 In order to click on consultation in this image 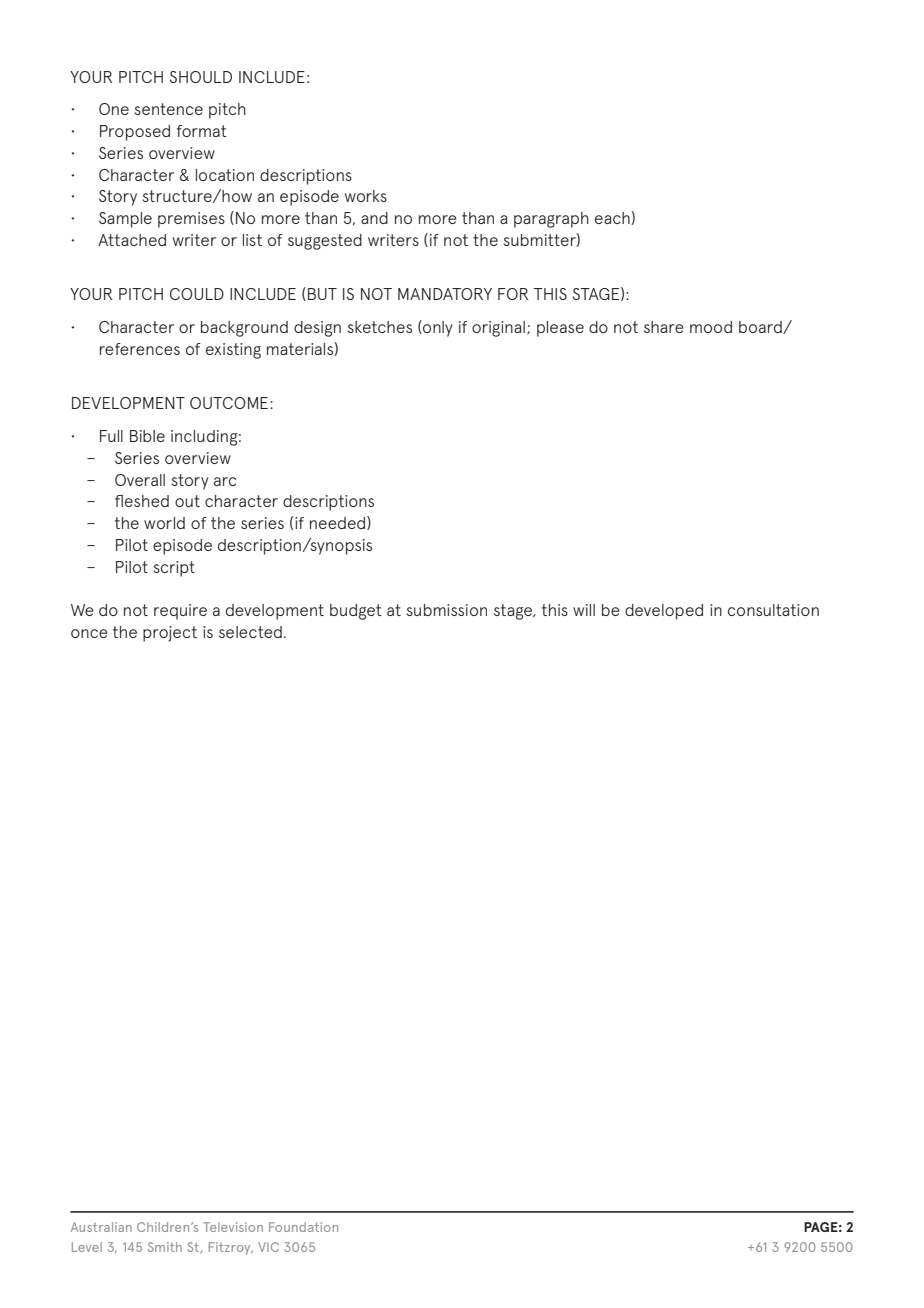, I will do `click(773, 610)`.
